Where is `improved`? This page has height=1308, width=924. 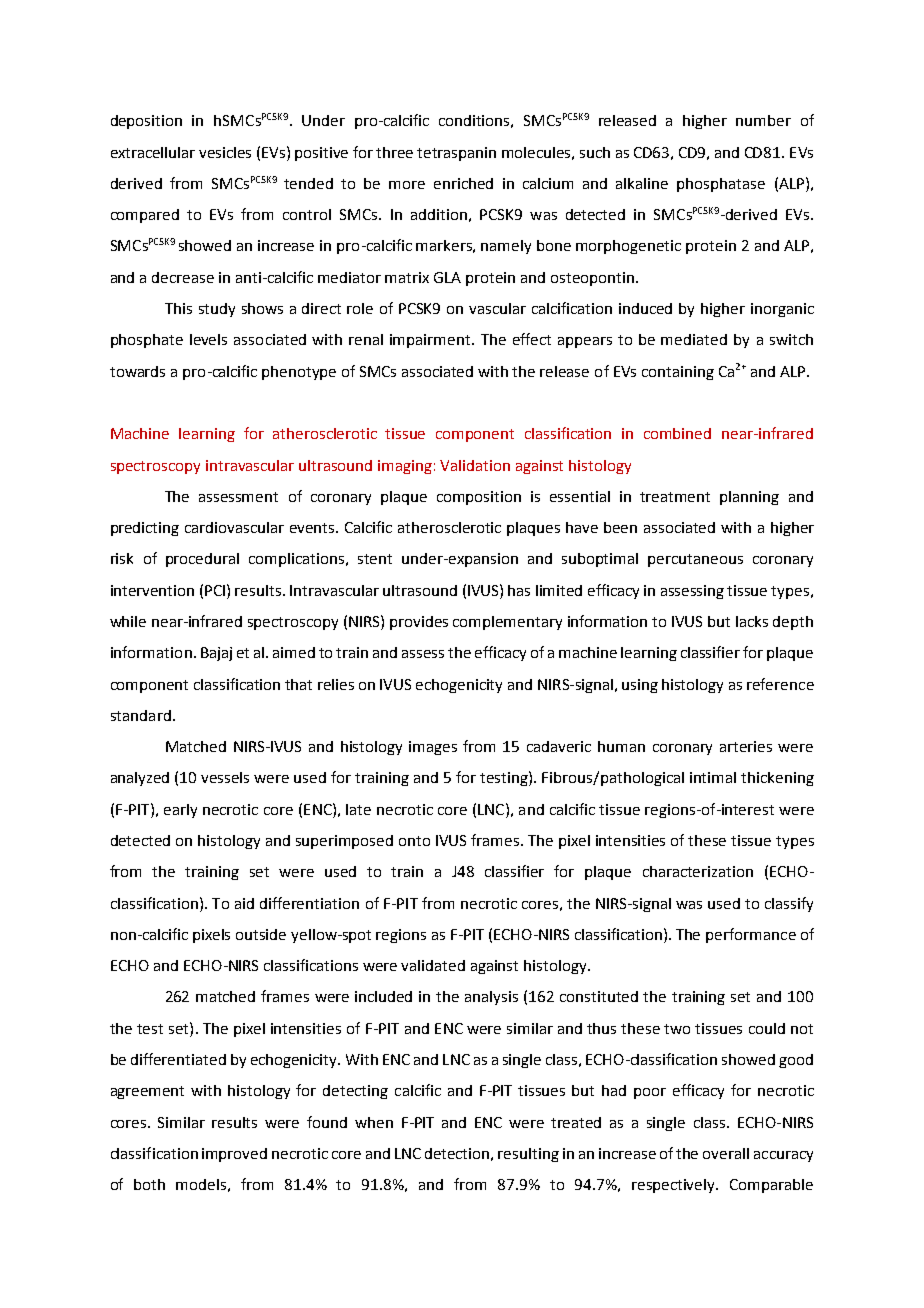 improved is located at coordinates (234, 1155).
